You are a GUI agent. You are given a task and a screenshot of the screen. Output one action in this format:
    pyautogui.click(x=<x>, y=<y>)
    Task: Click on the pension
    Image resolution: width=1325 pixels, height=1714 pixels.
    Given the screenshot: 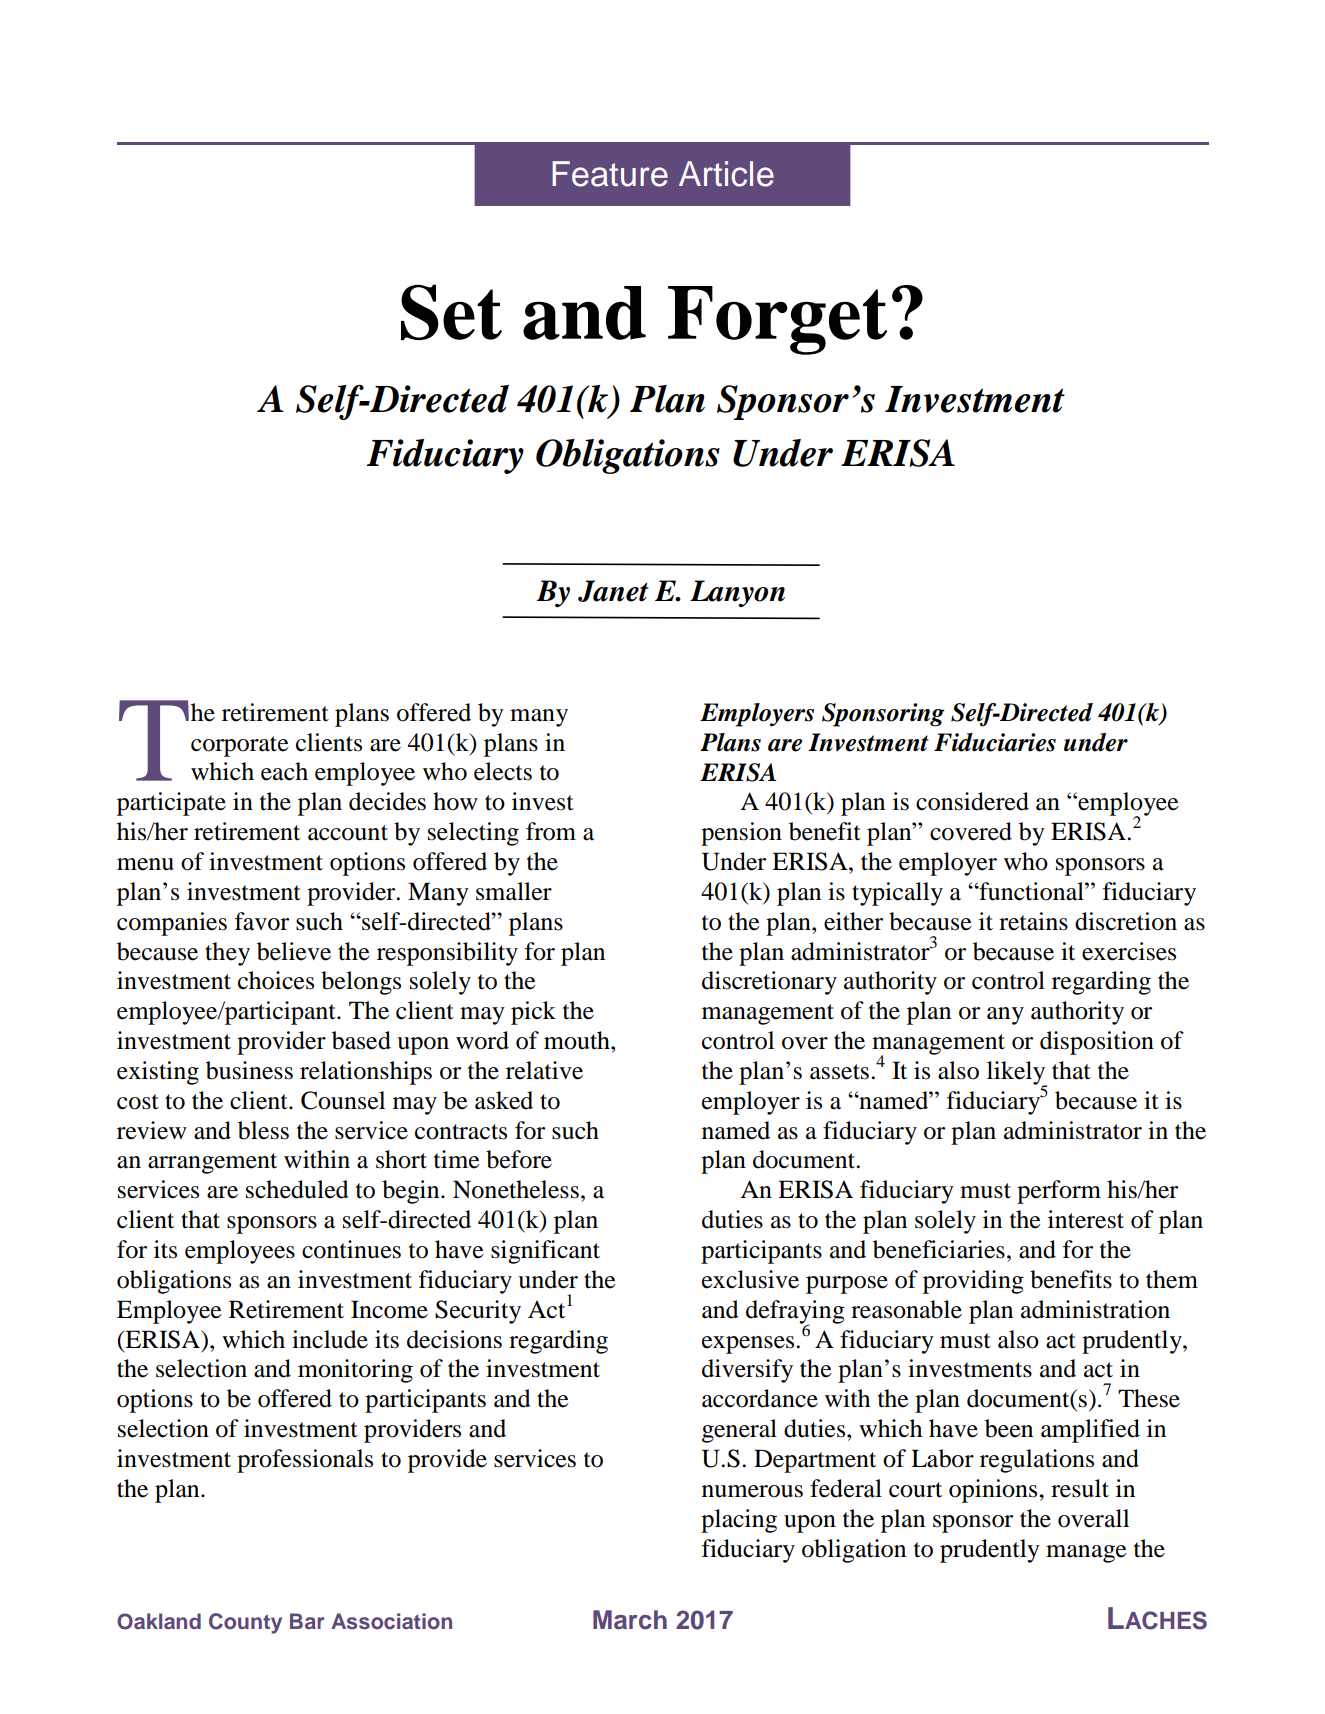 What is the action you would take?
    pyautogui.click(x=741, y=834)
